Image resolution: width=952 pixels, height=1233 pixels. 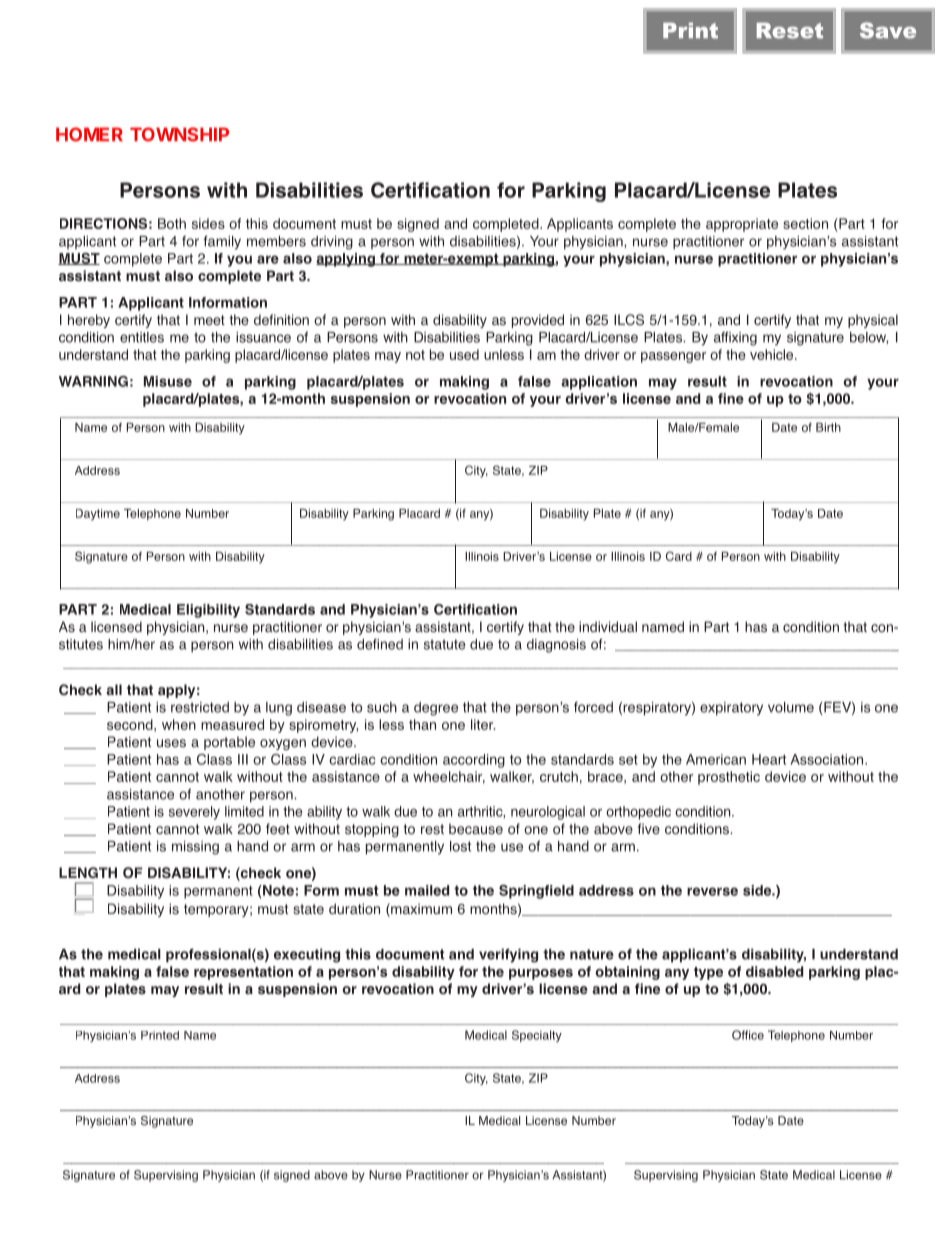 I want to click on family, so click(x=222, y=242).
